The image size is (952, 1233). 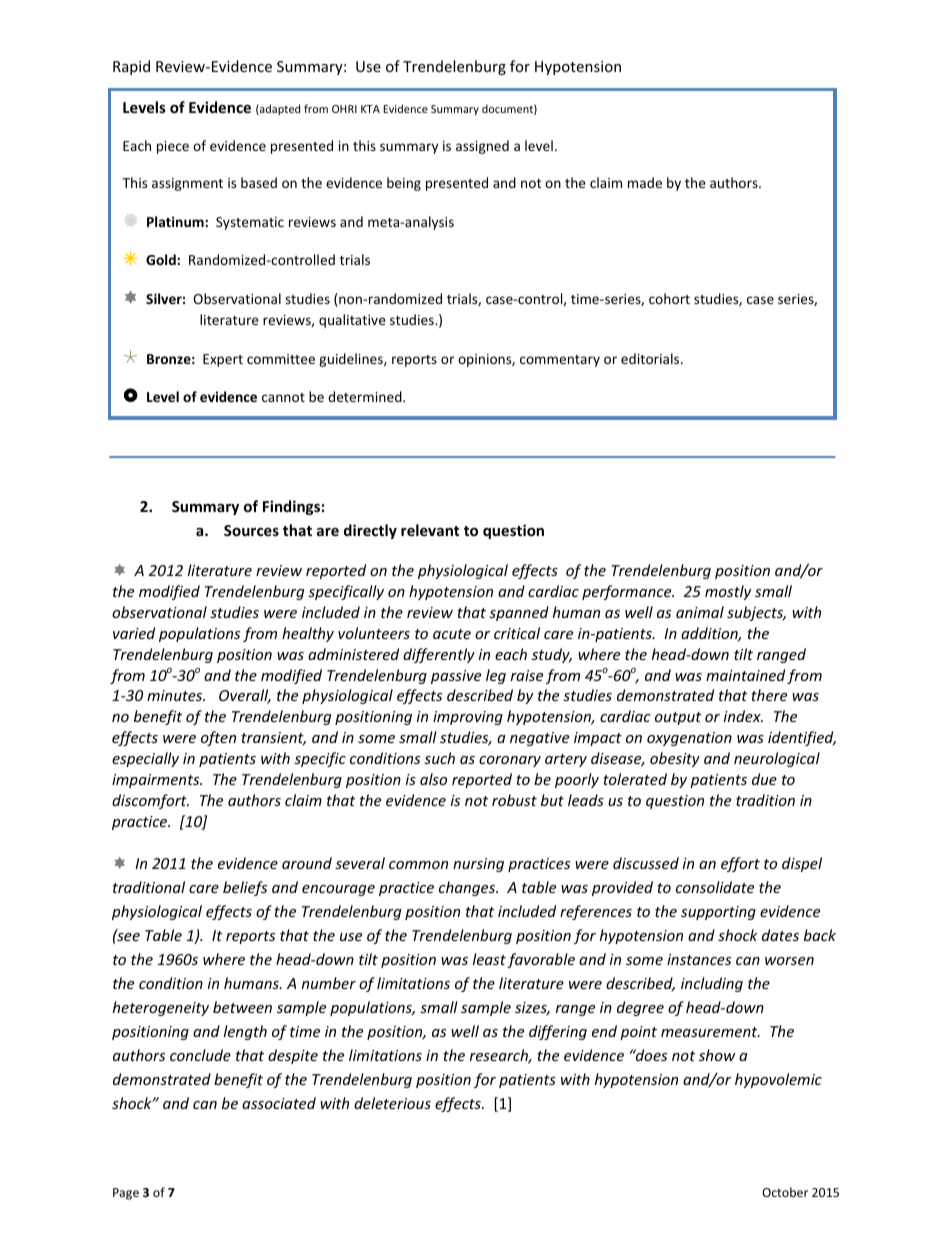 I want to click on subjects, so click(x=756, y=613).
